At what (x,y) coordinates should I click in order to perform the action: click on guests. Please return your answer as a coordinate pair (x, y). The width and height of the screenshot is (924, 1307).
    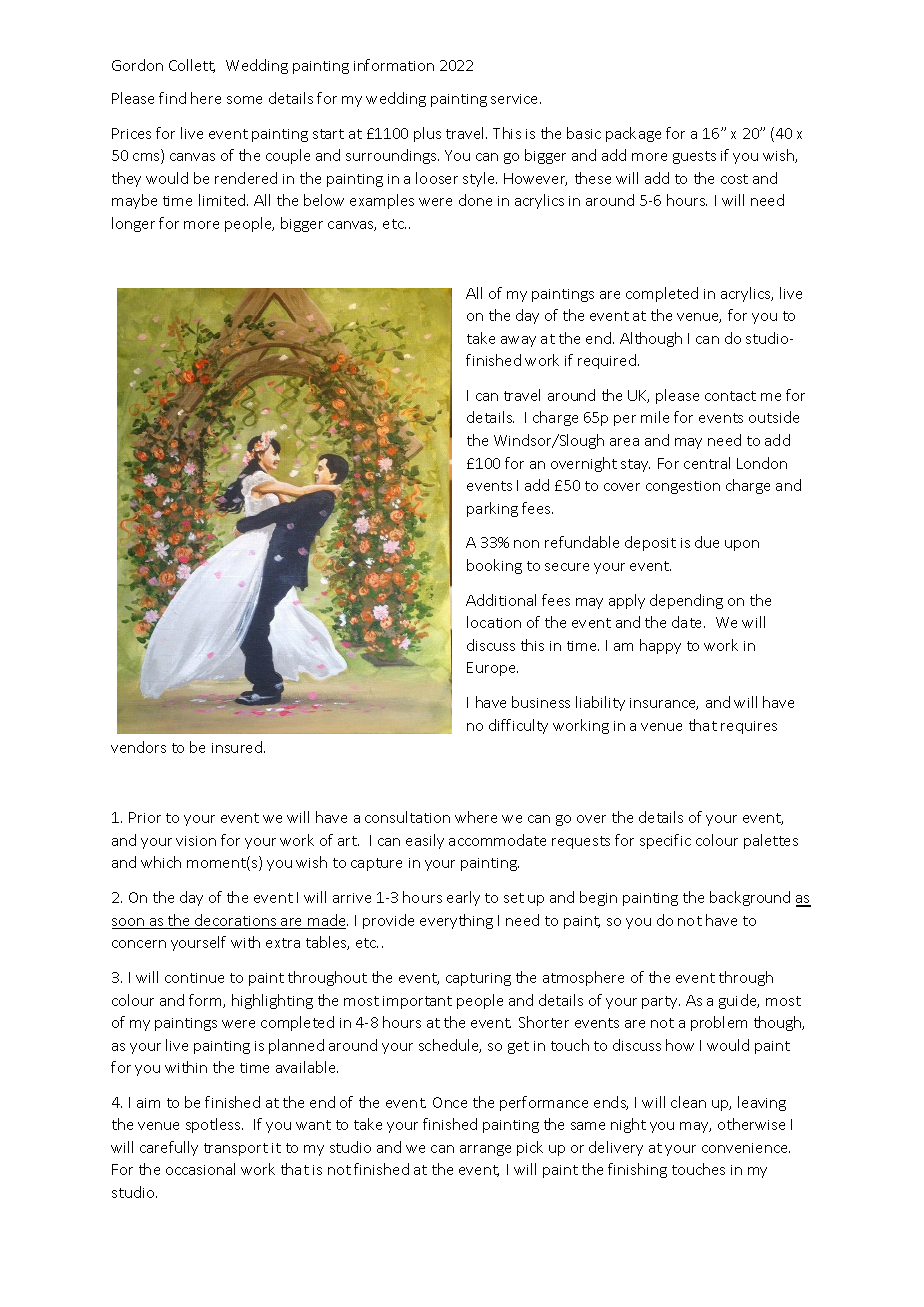
    Looking at the image, I should click on (694, 157).
